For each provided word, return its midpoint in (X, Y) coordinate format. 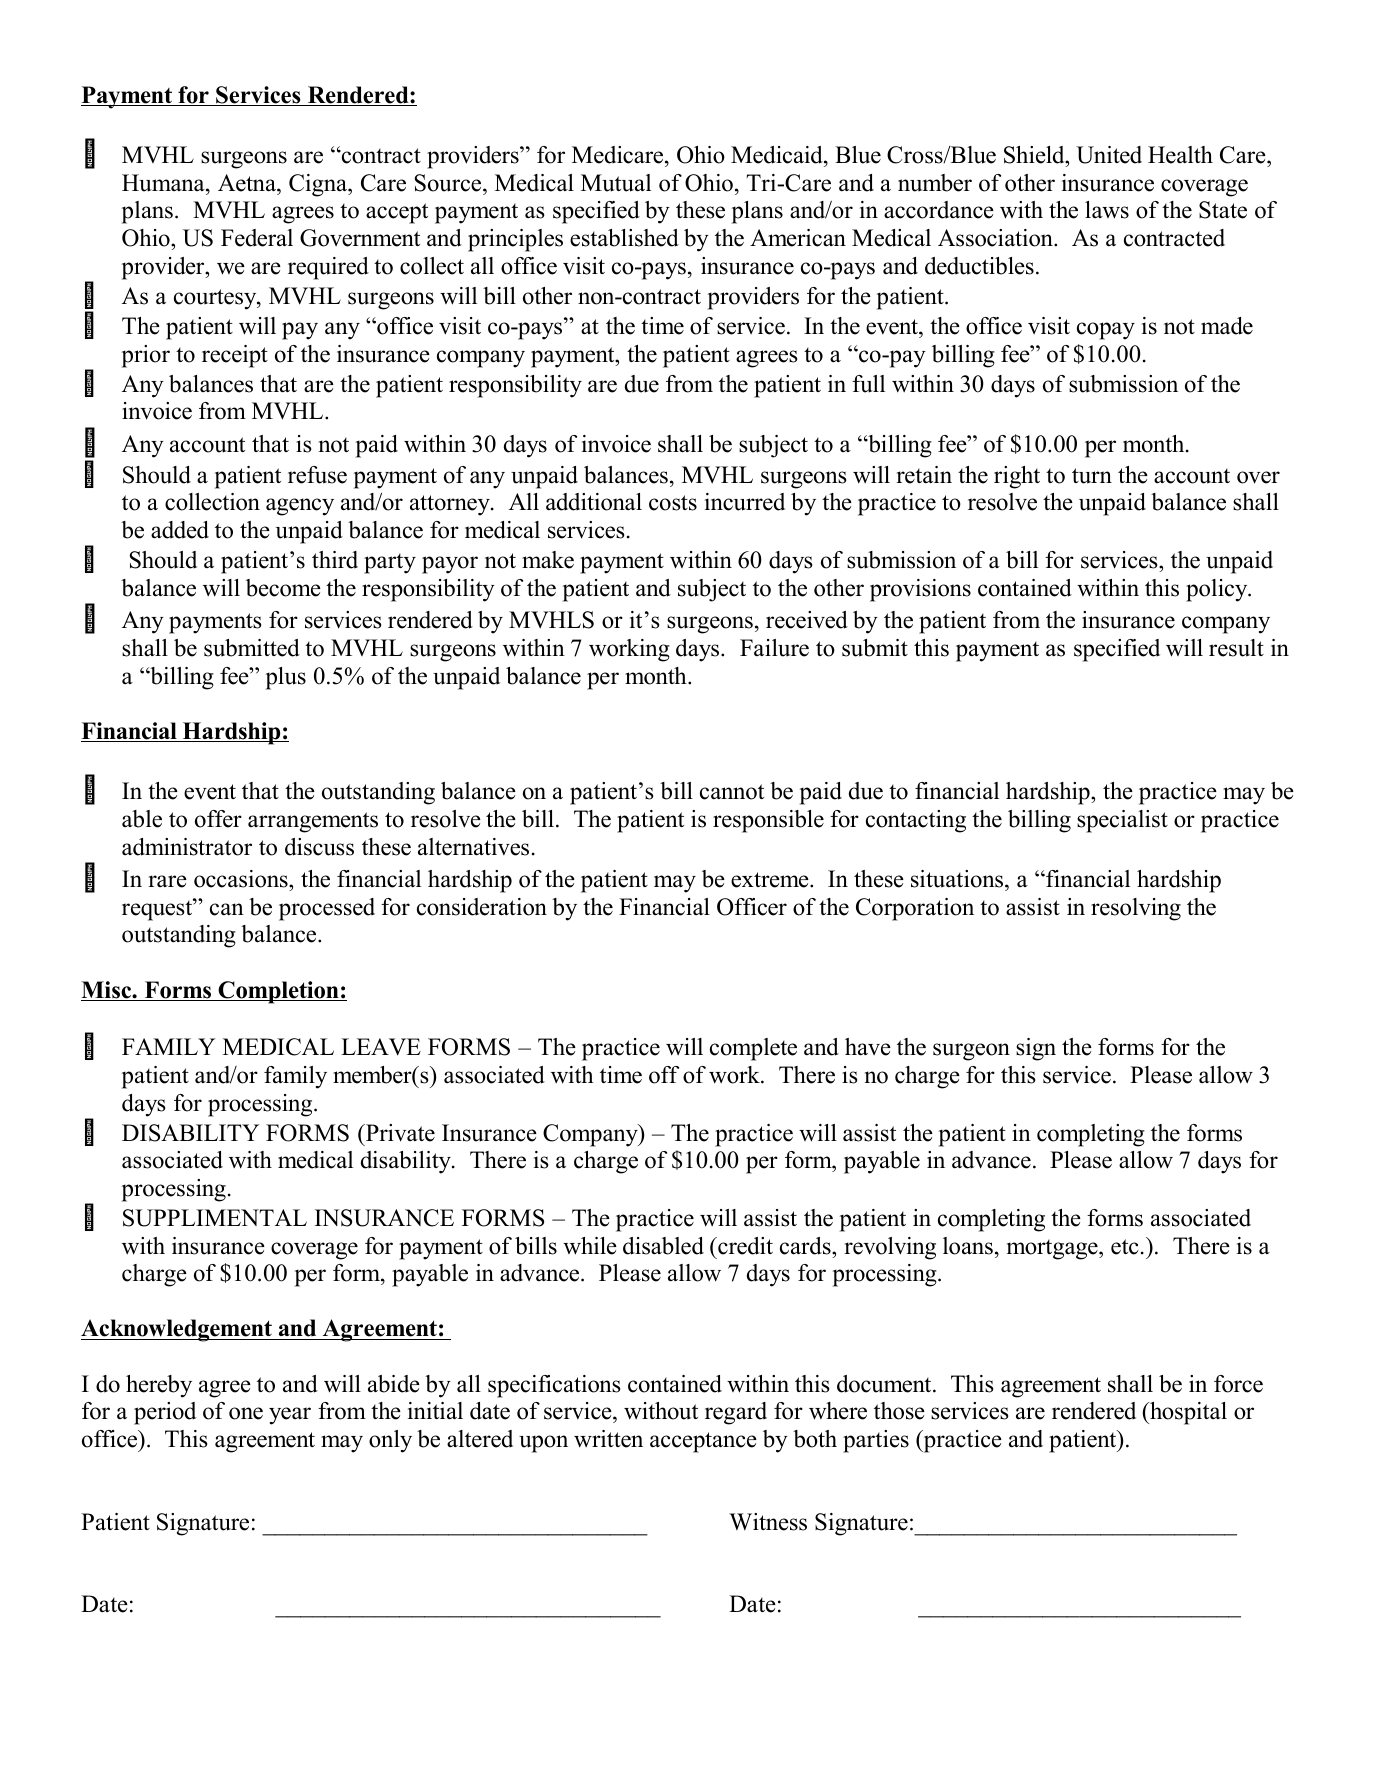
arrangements (313, 822)
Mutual (616, 183)
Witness (768, 1522)
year (290, 1416)
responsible (768, 821)
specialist (1122, 821)
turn (1092, 476)
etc (1124, 1247)
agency (300, 507)
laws (1107, 210)
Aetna (248, 183)
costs (673, 503)
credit (744, 1246)
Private (399, 1133)
